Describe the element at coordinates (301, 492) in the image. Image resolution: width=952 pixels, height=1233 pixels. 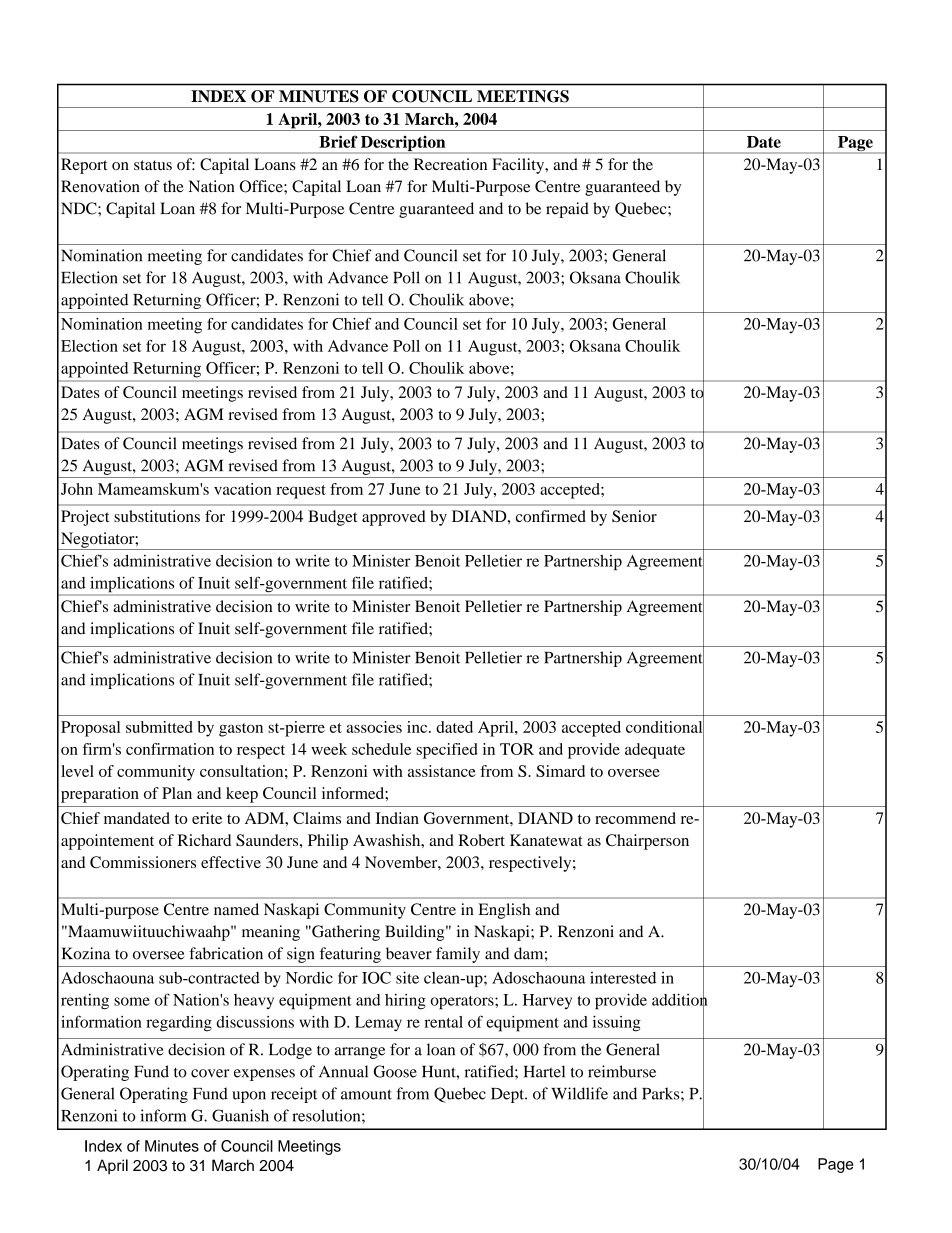
I see `request` at that location.
